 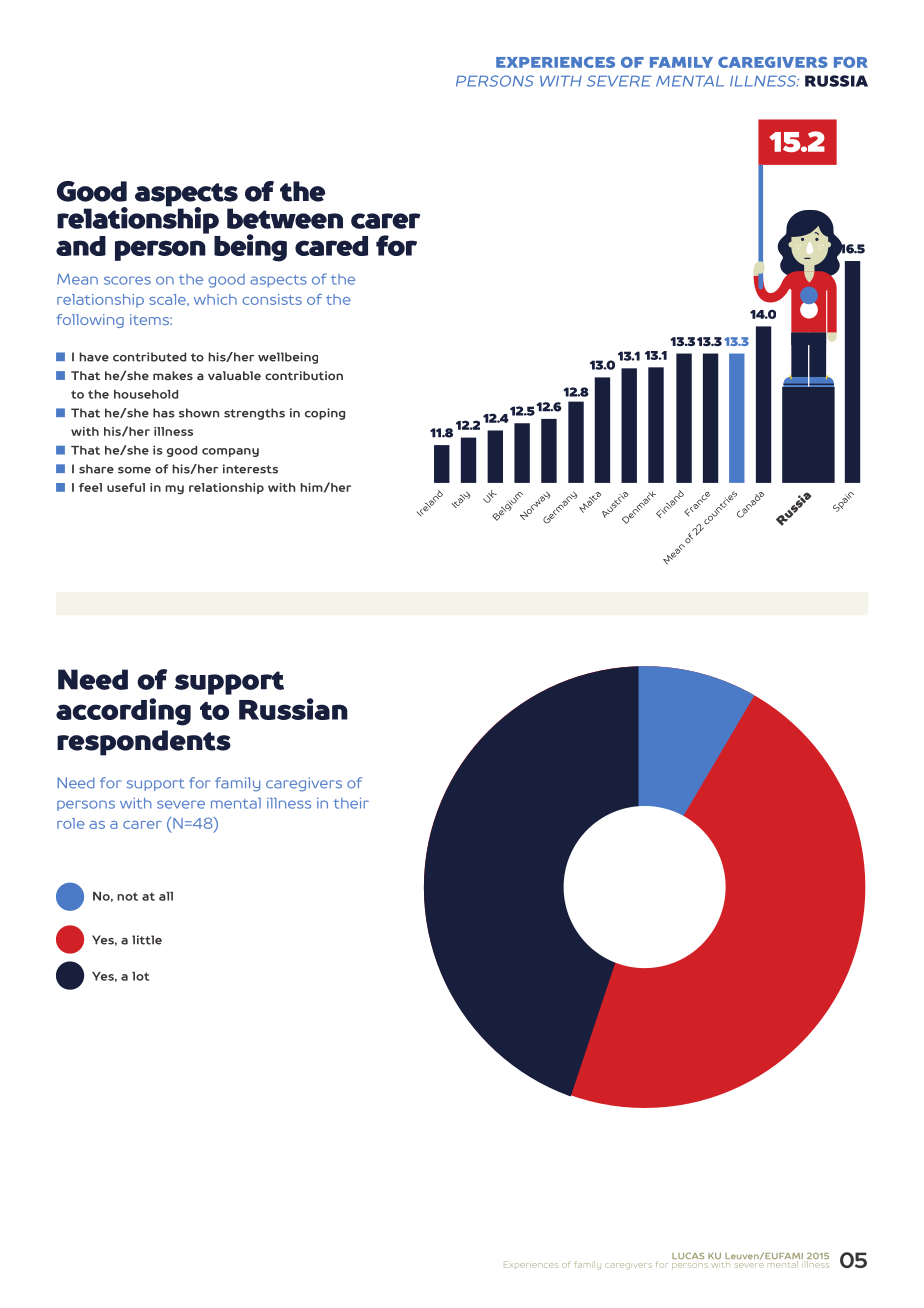 I want to click on useful, so click(x=126, y=487).
